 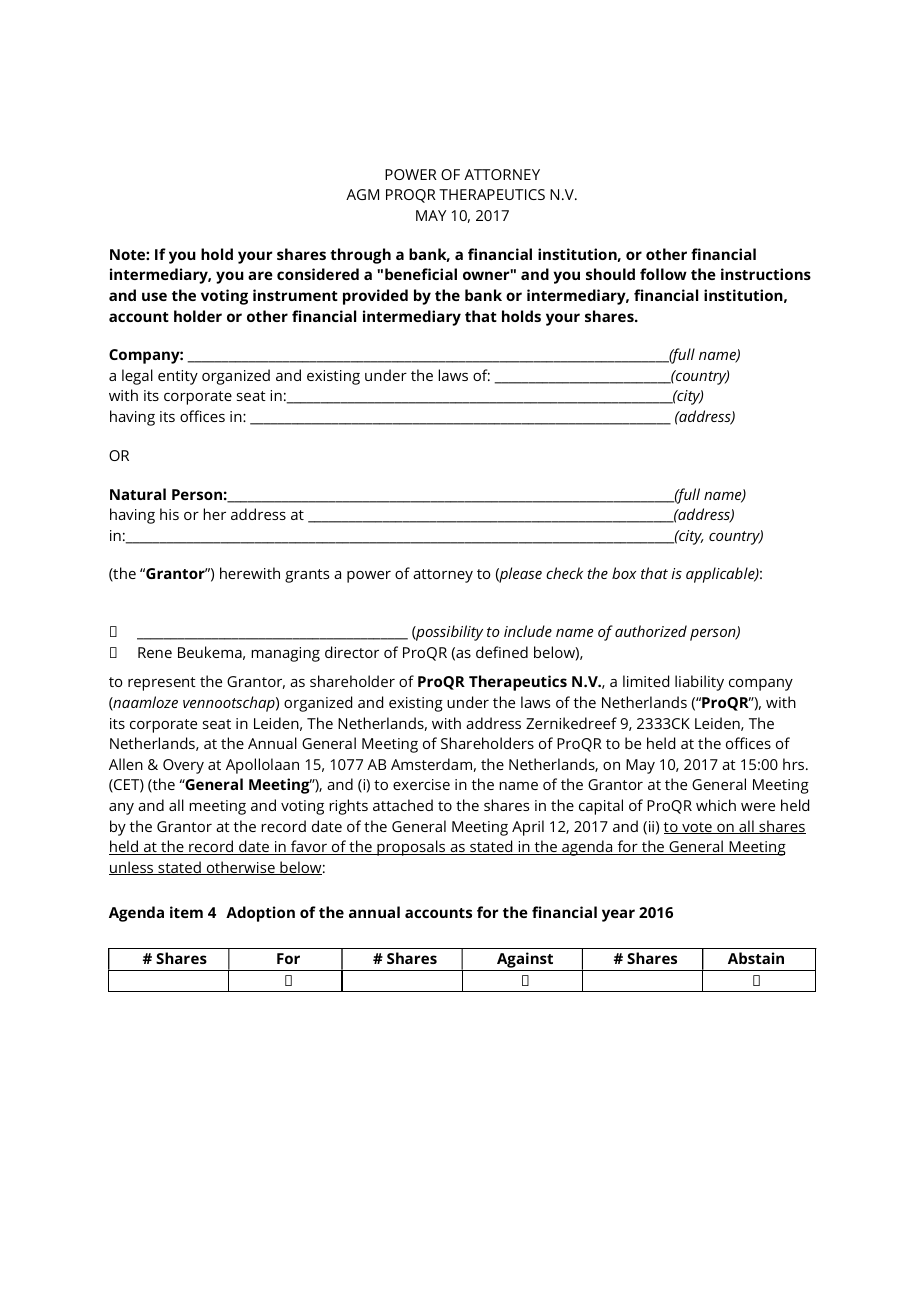 I want to click on item, so click(x=186, y=912).
